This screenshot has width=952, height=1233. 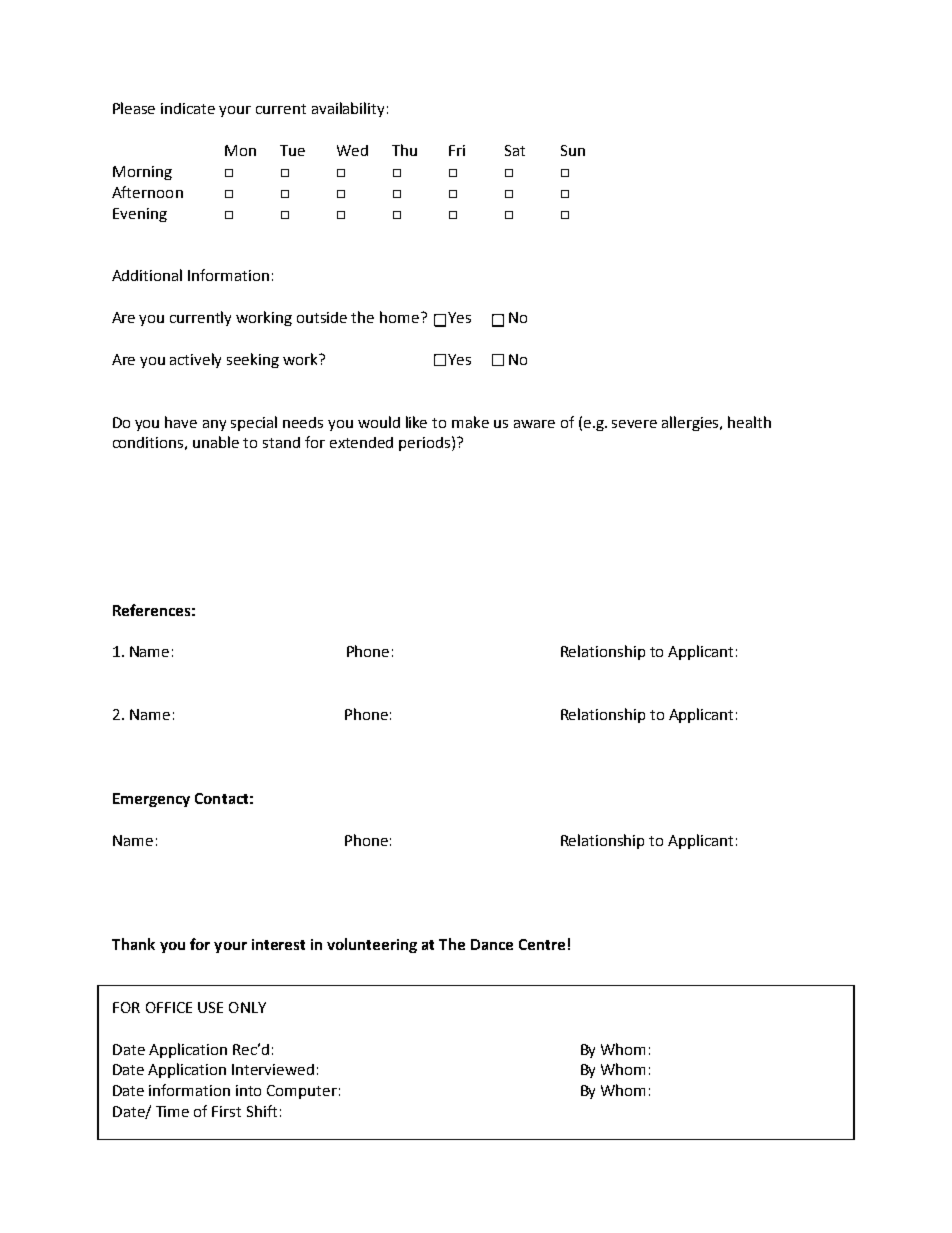 What do you see at coordinates (573, 150) in the screenshot?
I see `Sun` at bounding box center [573, 150].
